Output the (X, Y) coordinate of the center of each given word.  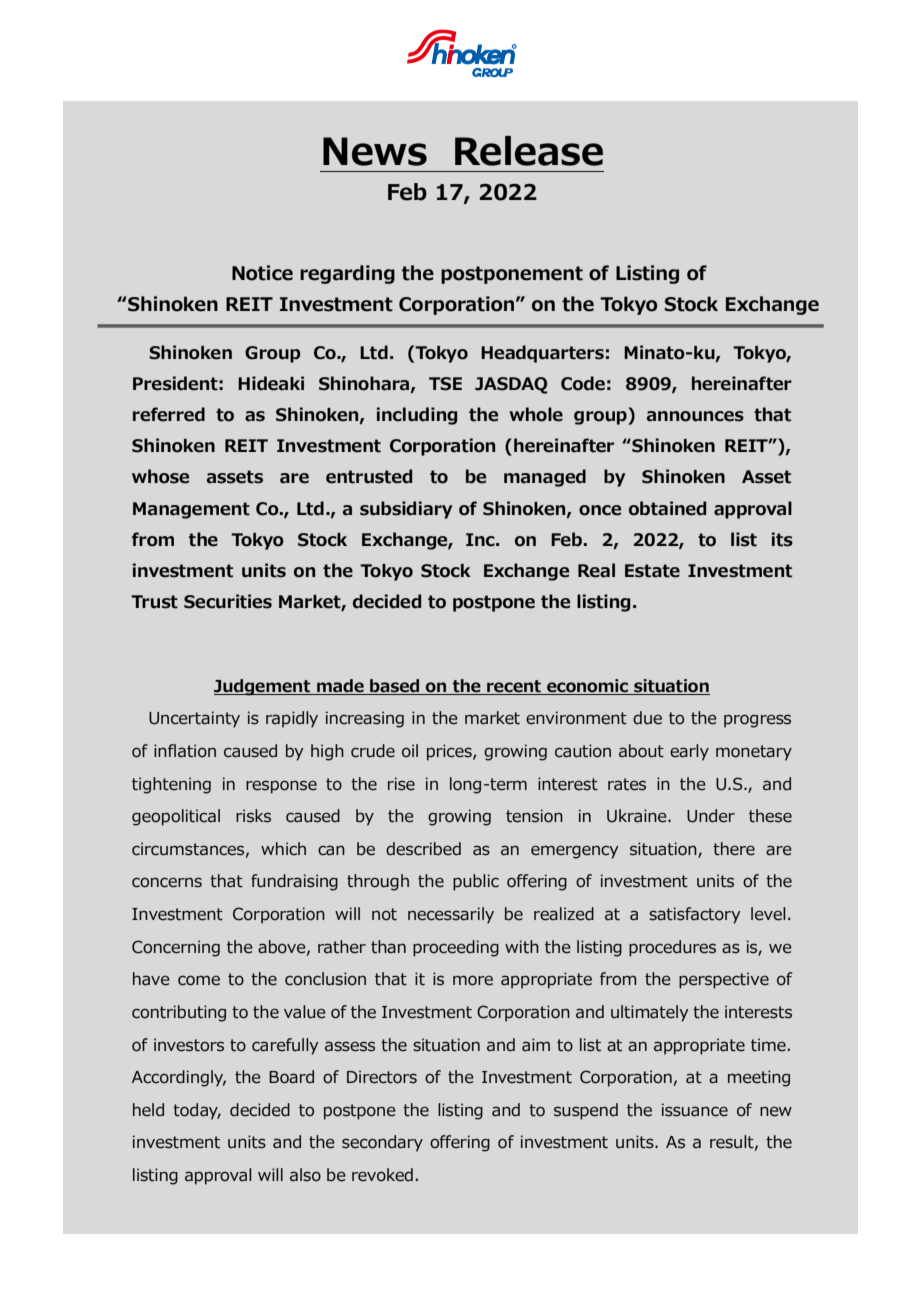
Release (529, 151)
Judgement (263, 687)
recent (514, 686)
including (417, 416)
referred (169, 414)
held (148, 1110)
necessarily (451, 915)
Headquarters (542, 354)
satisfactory (695, 915)
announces (695, 416)
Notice (262, 273)
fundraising (294, 882)
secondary (382, 1143)
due (647, 718)
